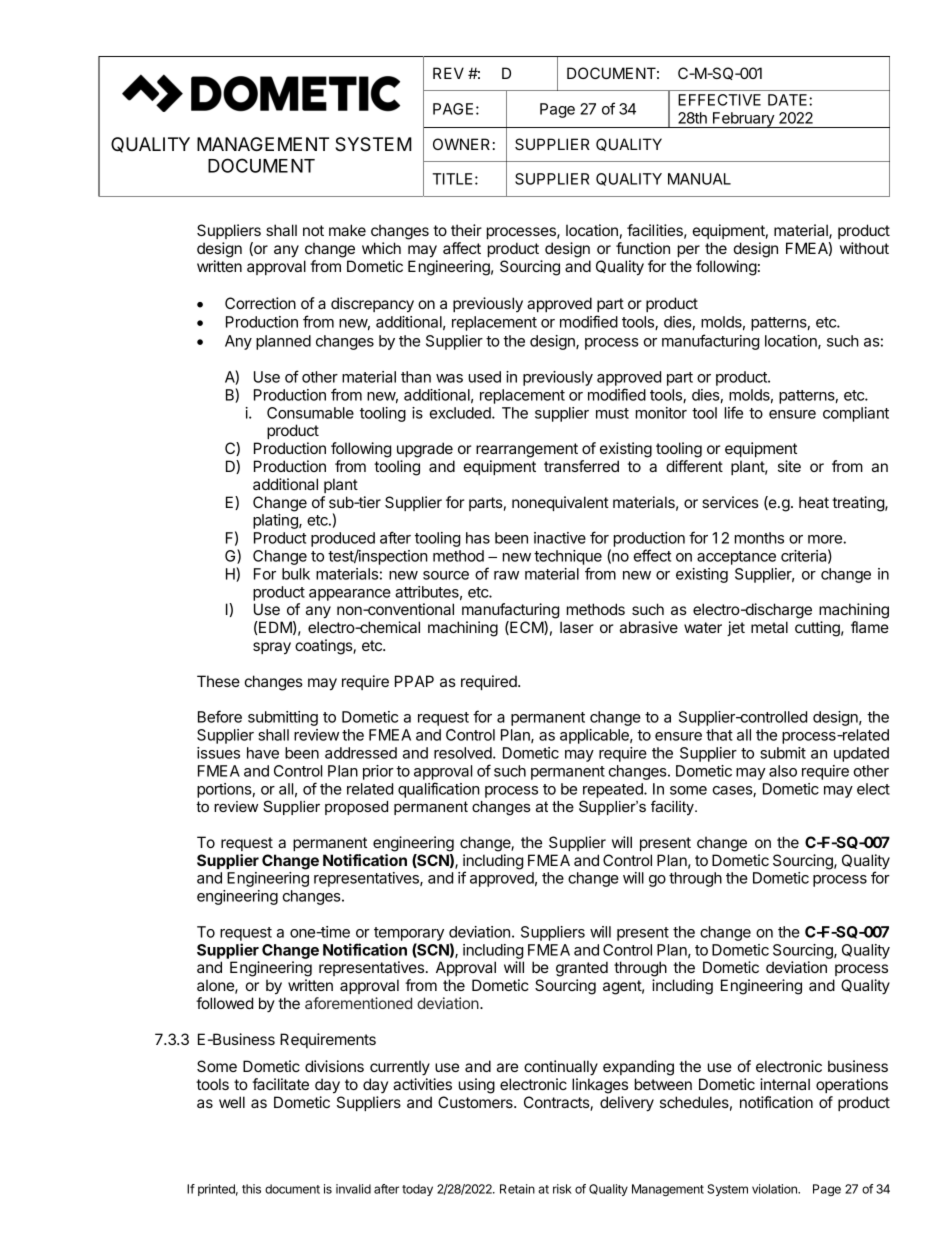 The height and width of the screenshot is (1233, 952). Describe the element at coordinates (743, 120) in the screenshot. I see `February` at that location.
